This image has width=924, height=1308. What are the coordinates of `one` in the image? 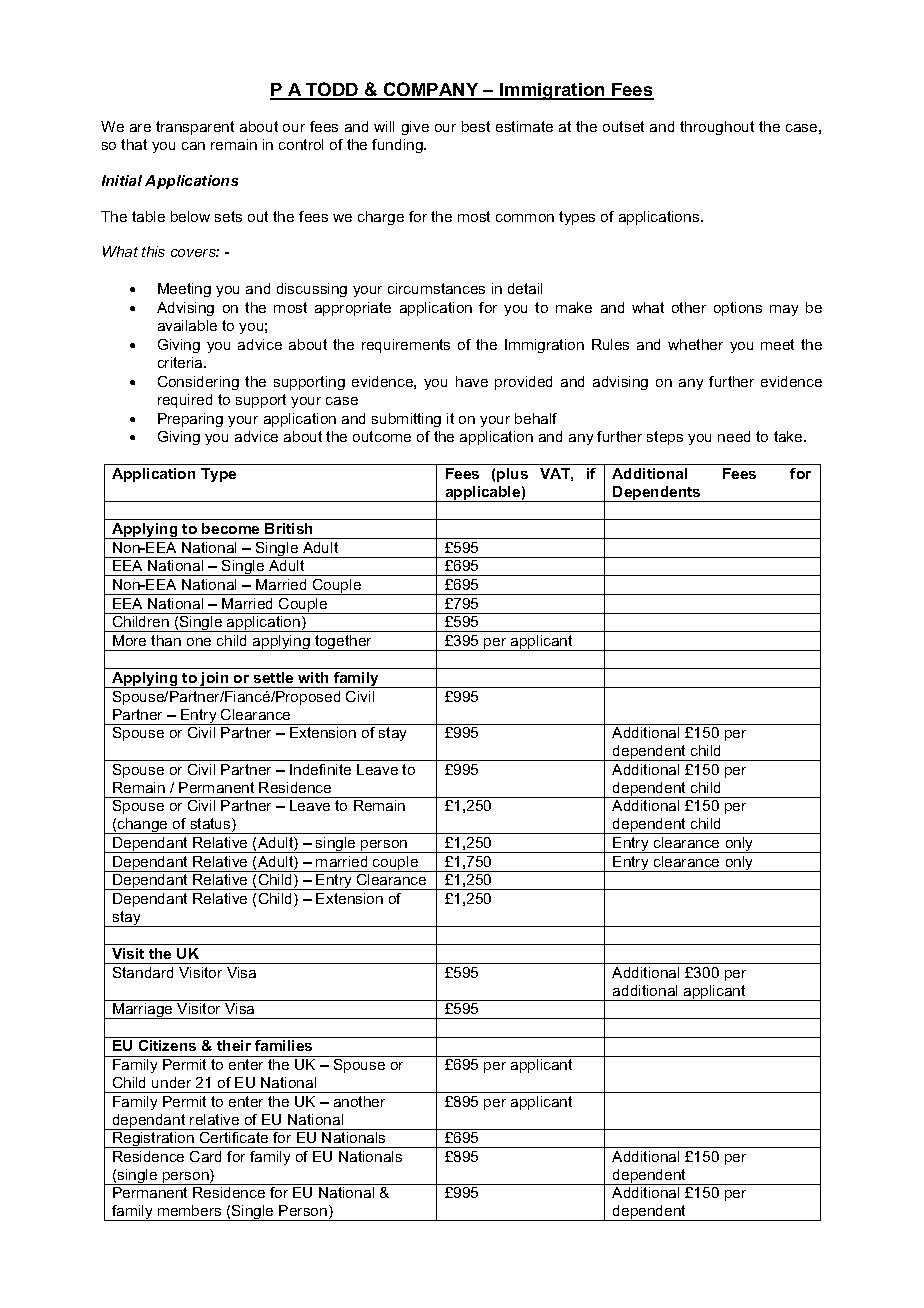 It's located at (199, 642).
